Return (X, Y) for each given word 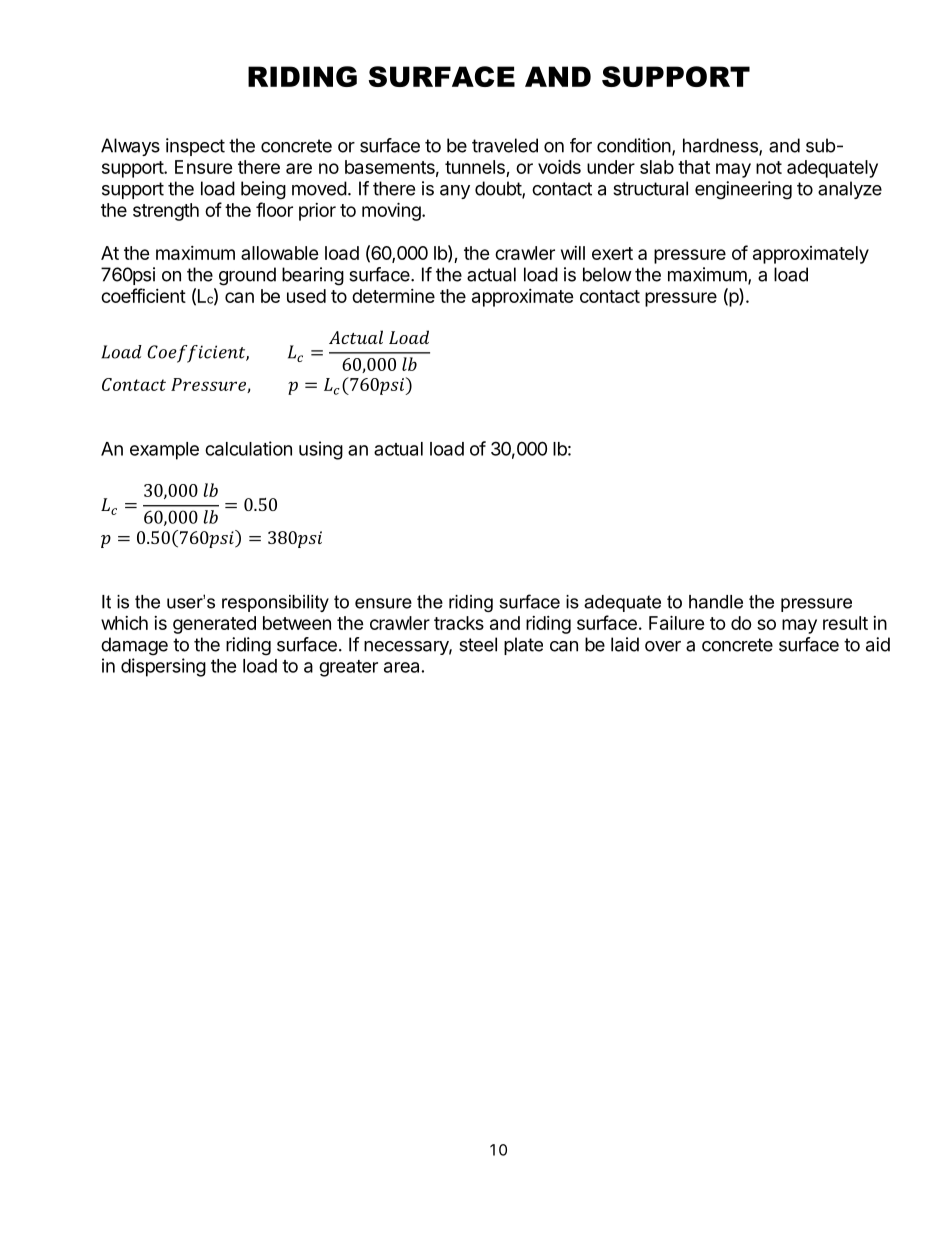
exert (612, 253)
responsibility (275, 603)
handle (716, 602)
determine (393, 296)
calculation (248, 448)
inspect (195, 147)
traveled (505, 145)
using (321, 450)
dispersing (163, 667)
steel (478, 644)
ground (247, 276)
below (607, 274)
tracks (459, 623)
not (769, 167)
